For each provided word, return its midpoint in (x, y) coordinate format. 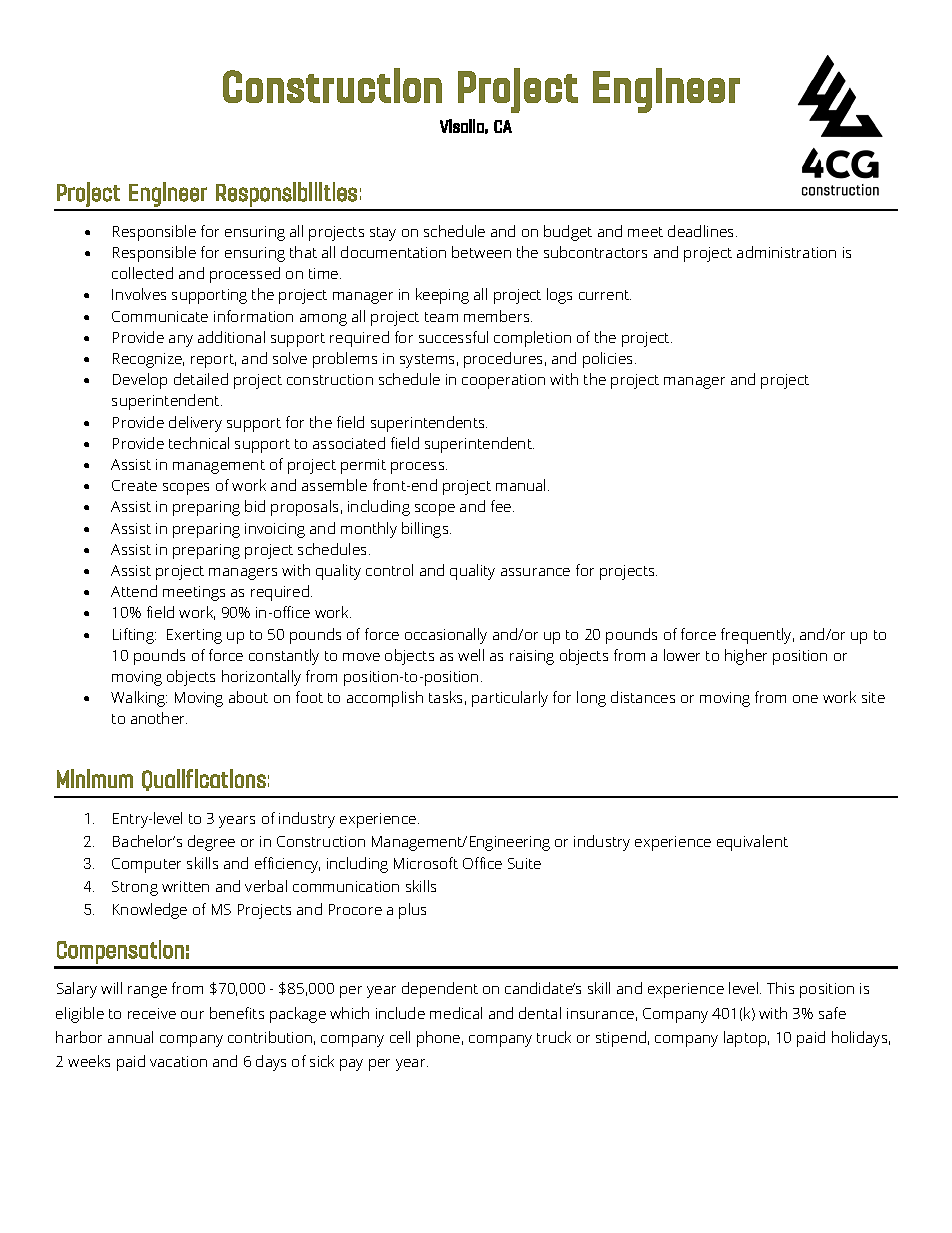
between (481, 252)
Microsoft (426, 863)
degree (211, 843)
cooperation (503, 381)
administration (786, 252)
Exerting (194, 636)
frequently (757, 636)
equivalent (752, 843)
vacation (178, 1061)
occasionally (446, 636)
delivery (195, 424)
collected (142, 273)
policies (609, 360)
